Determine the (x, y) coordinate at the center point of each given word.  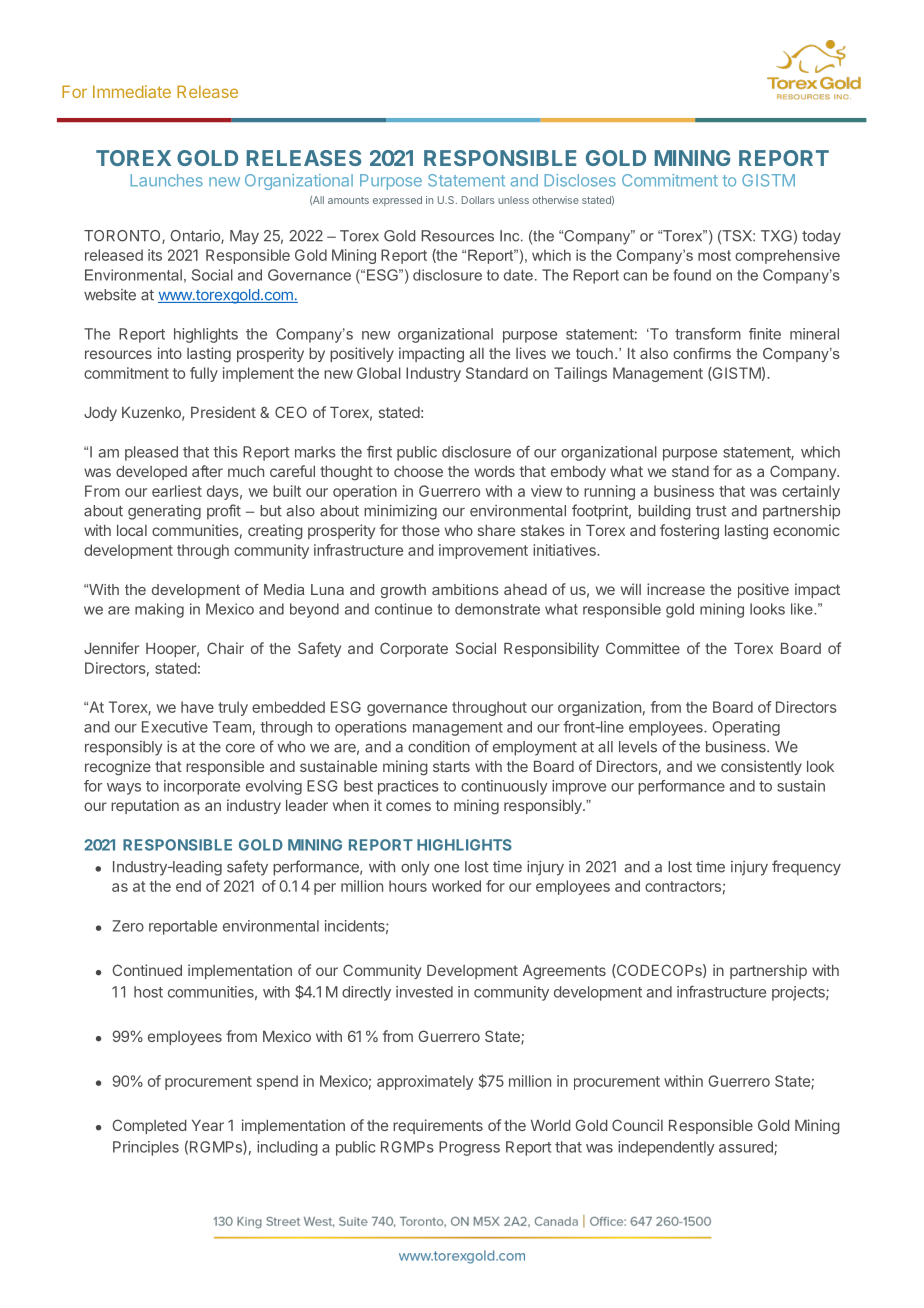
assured (747, 1148)
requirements (438, 1126)
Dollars (478, 200)
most (714, 255)
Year (208, 1125)
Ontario (196, 236)
